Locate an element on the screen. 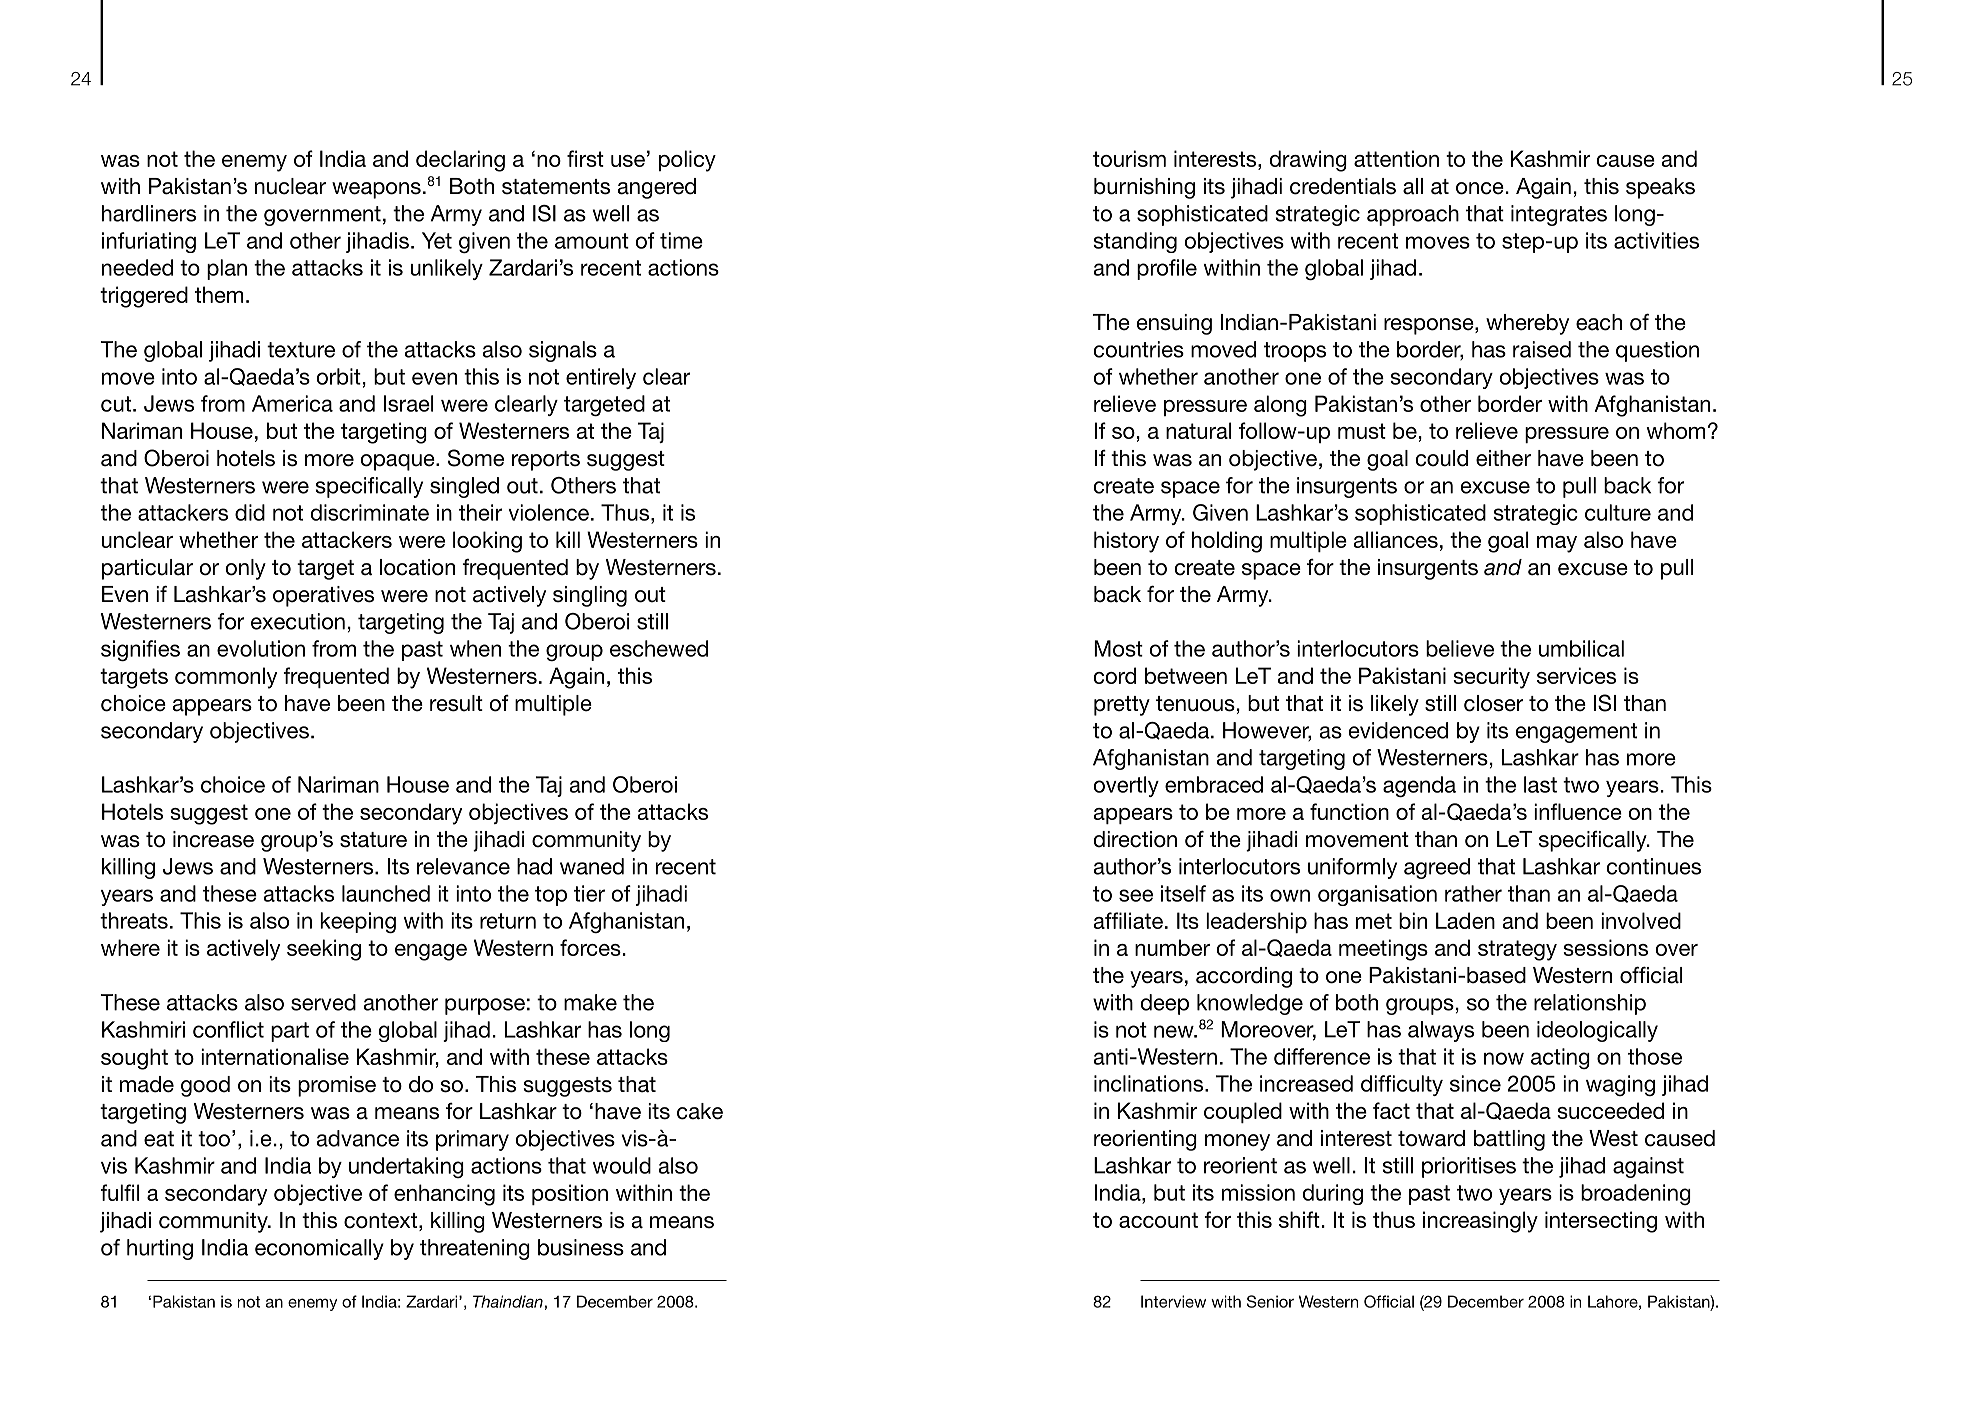 This screenshot has height=1408, width=1985. account is located at coordinates (1158, 1220).
